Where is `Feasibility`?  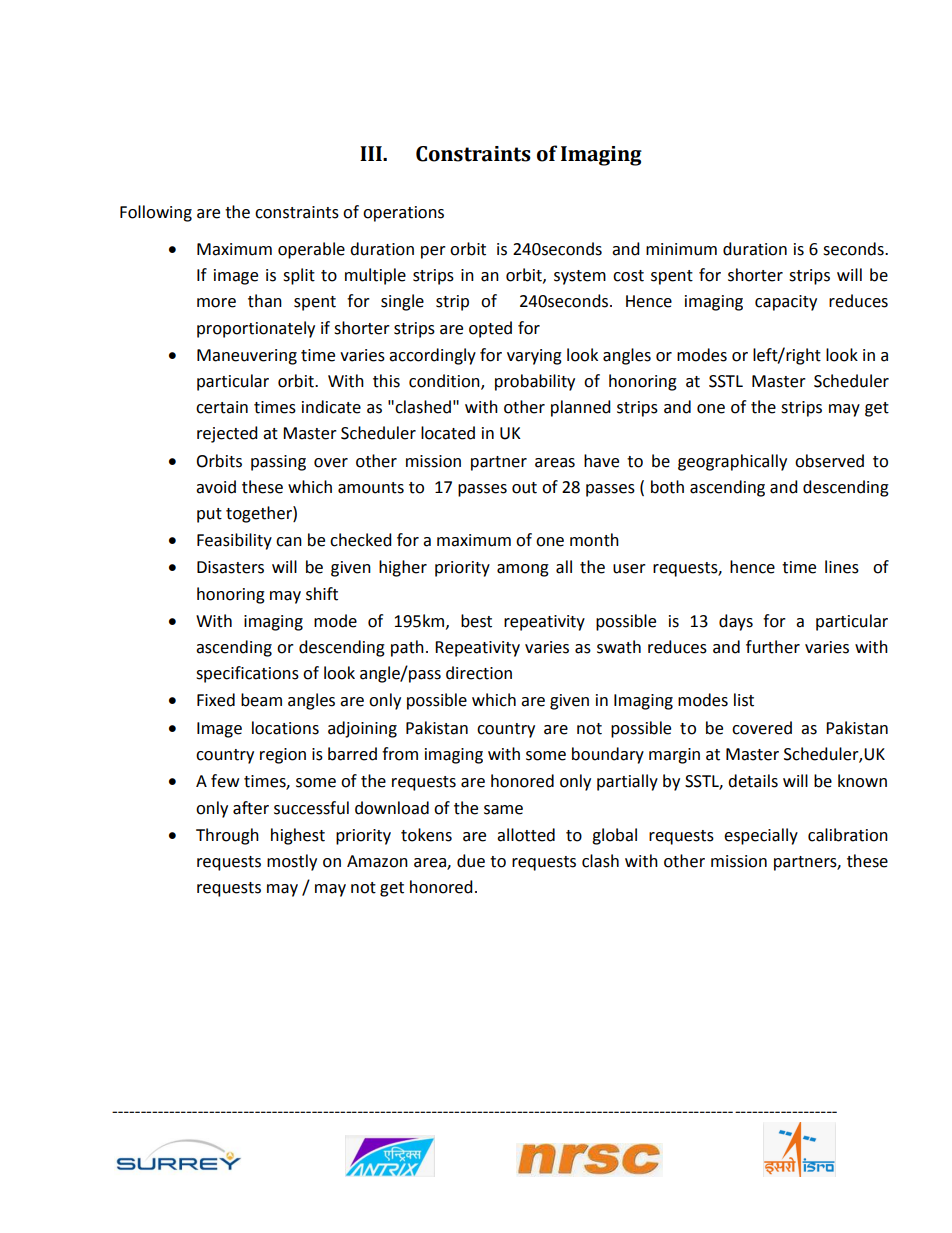
Feasibility is located at coordinates (234, 541).
